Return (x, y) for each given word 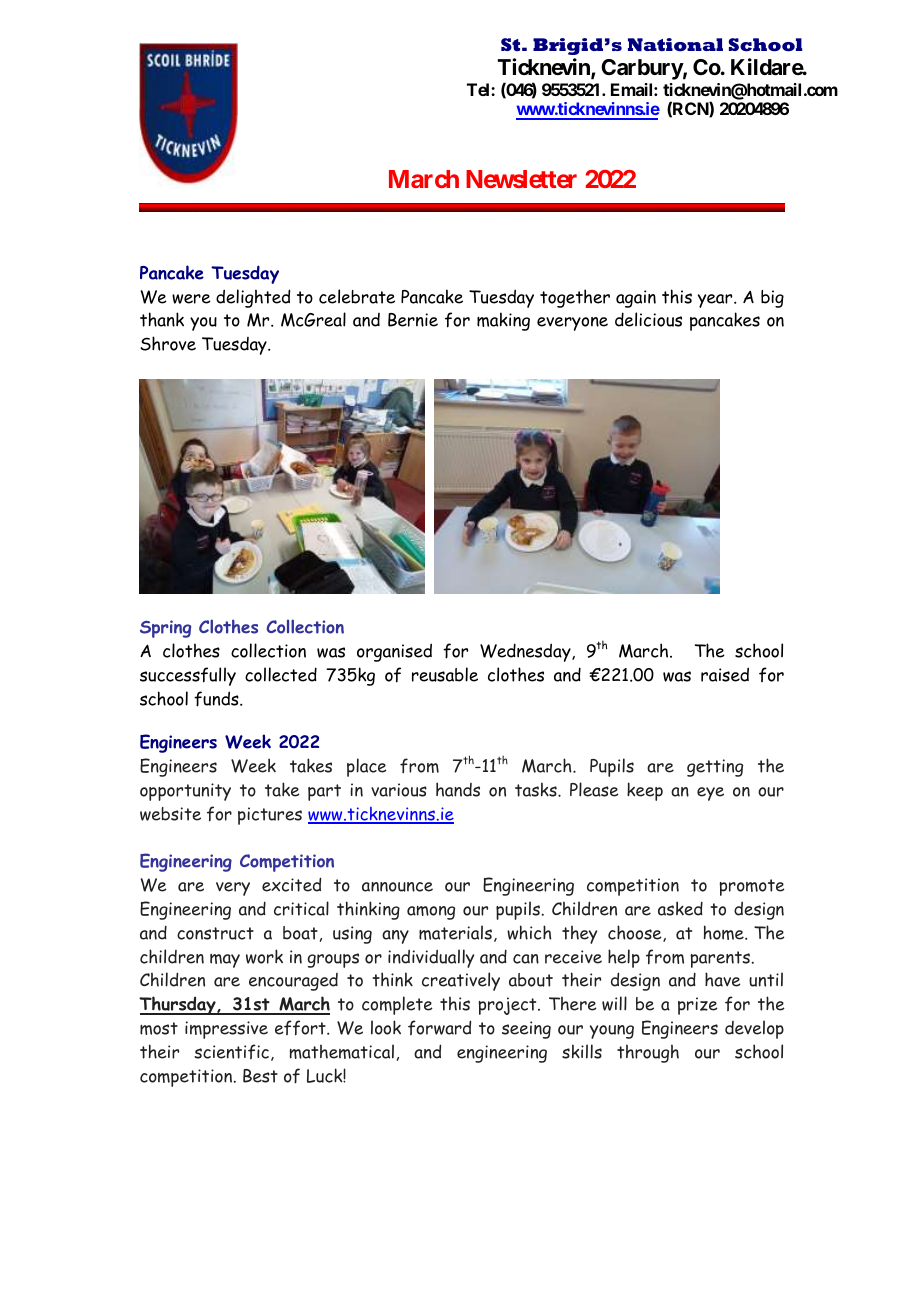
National (675, 45)
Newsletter (521, 179)
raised (725, 674)
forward (439, 1027)
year (716, 301)
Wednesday (526, 652)
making (503, 321)
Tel (479, 89)
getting (715, 768)
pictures (270, 816)
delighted (253, 298)
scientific (231, 1051)
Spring (165, 629)
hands (458, 789)
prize (697, 1006)
